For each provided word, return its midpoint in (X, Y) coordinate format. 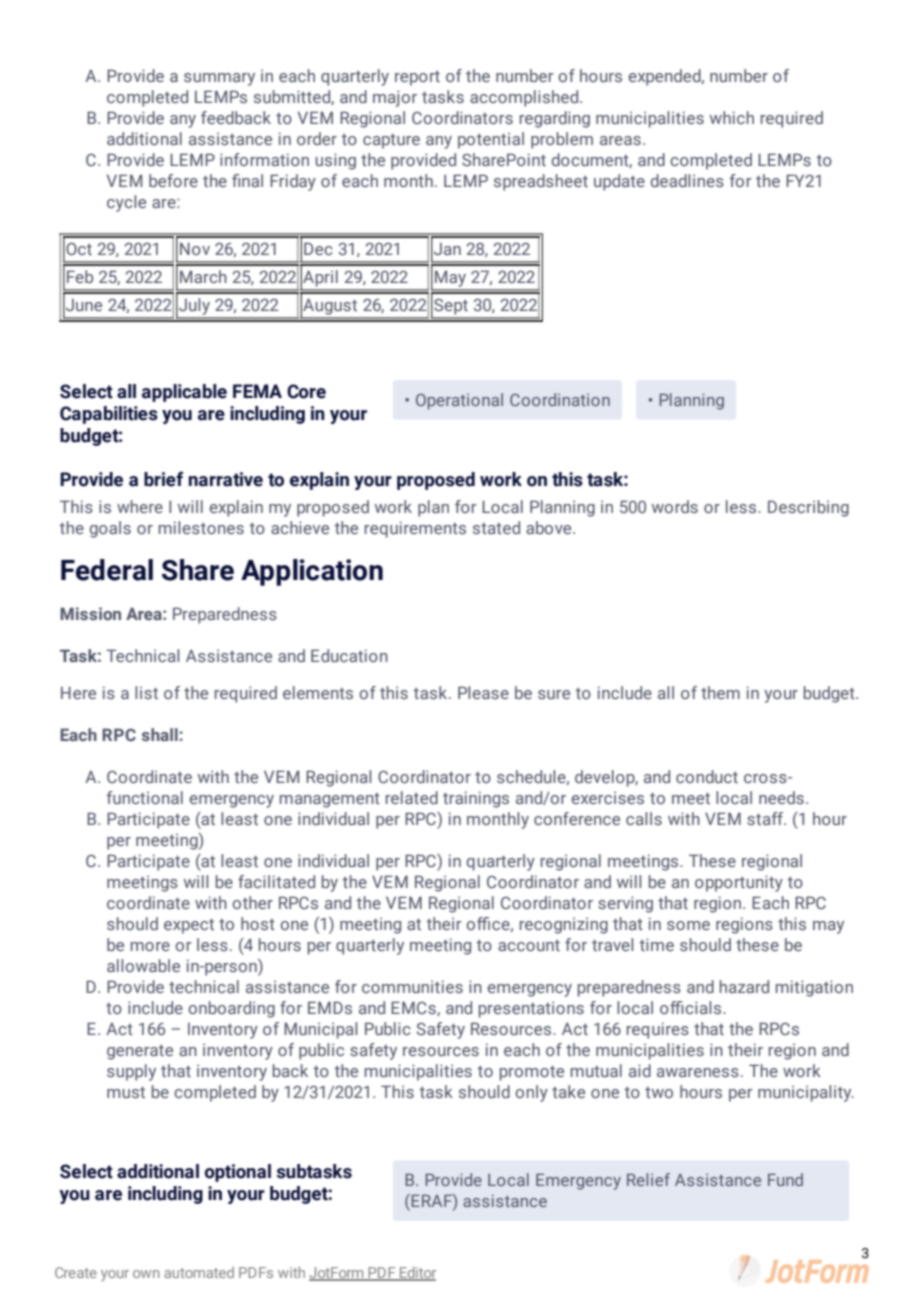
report (417, 78)
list (146, 692)
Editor (417, 1274)
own (146, 1274)
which (732, 117)
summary (219, 79)
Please (483, 692)
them (720, 692)
